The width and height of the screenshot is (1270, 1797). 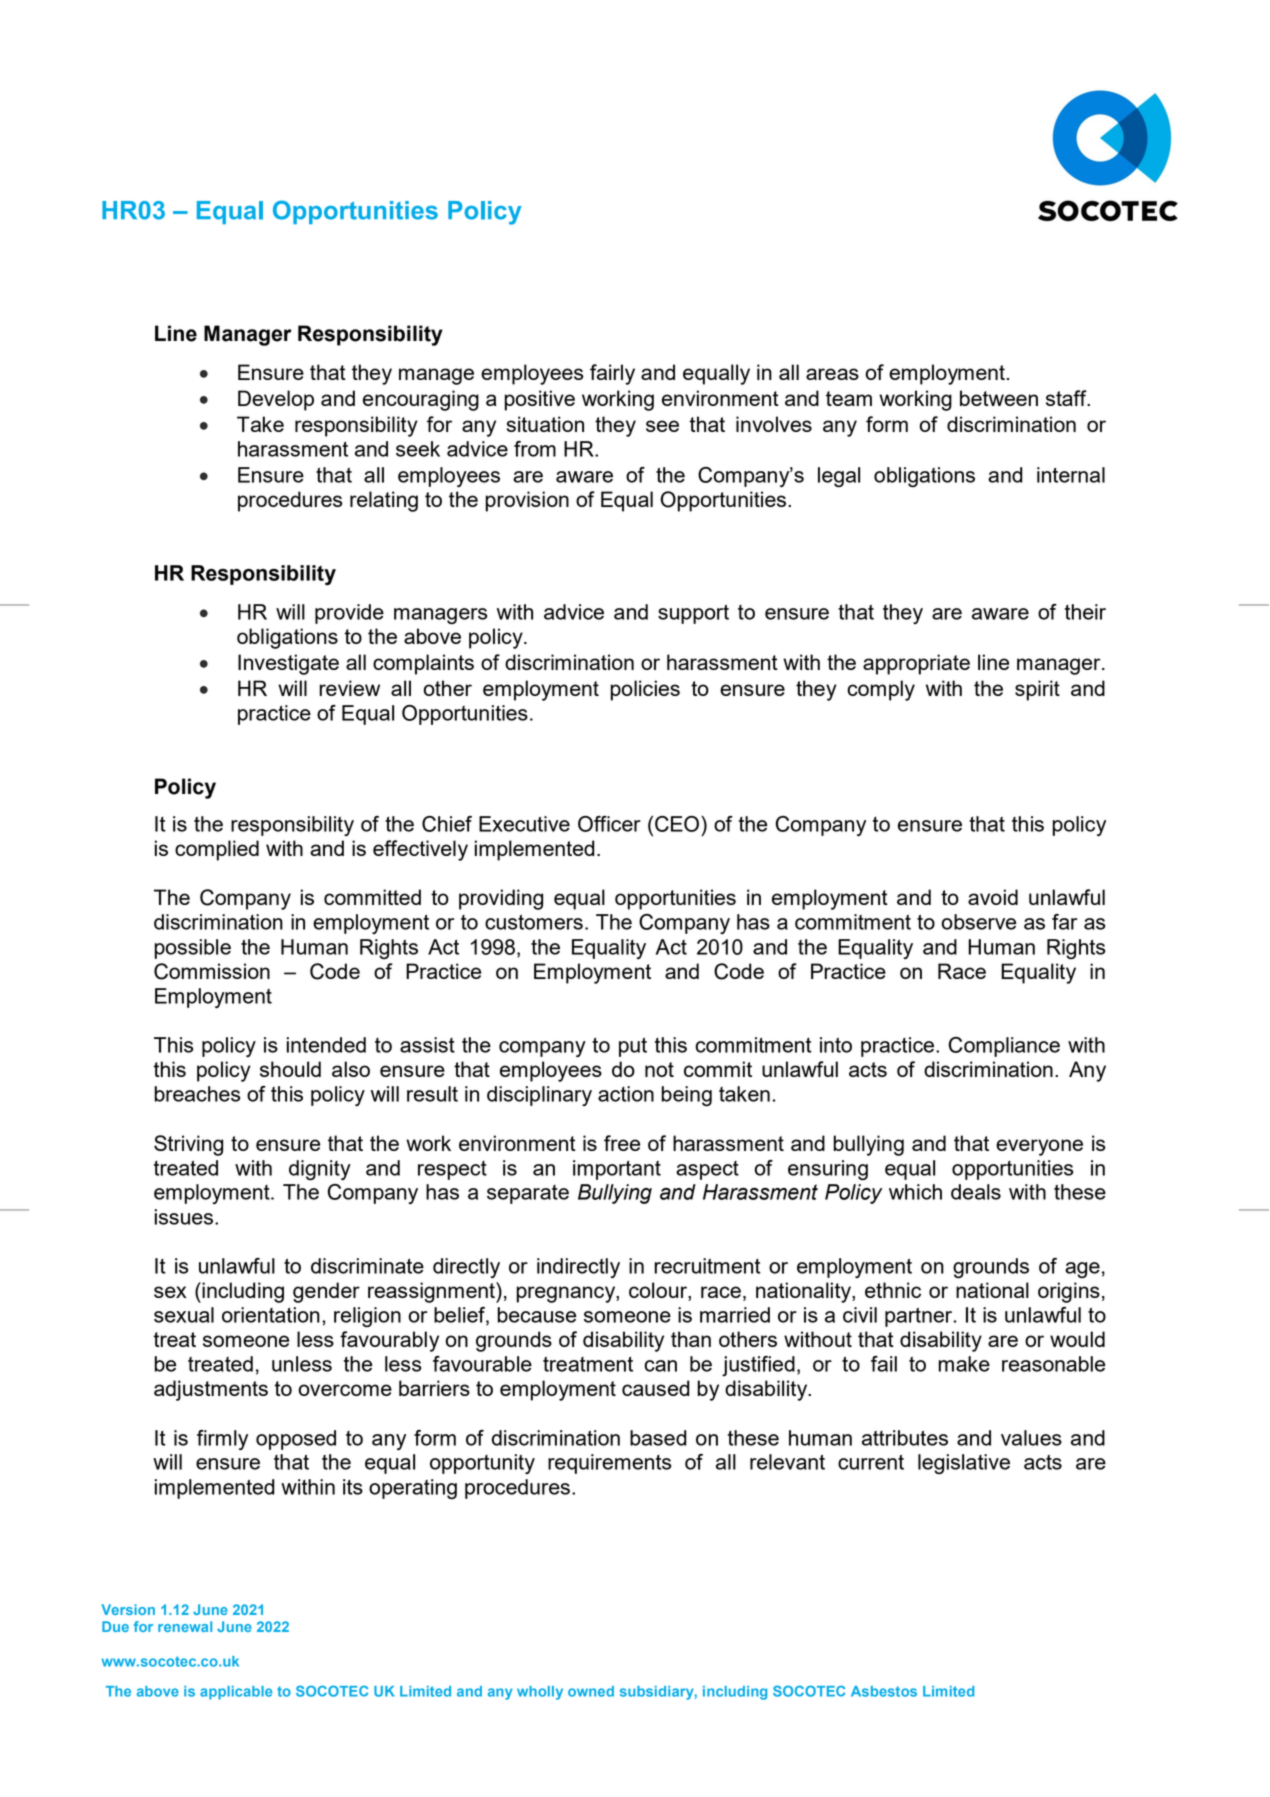 I want to click on Investigate, so click(x=288, y=664).
